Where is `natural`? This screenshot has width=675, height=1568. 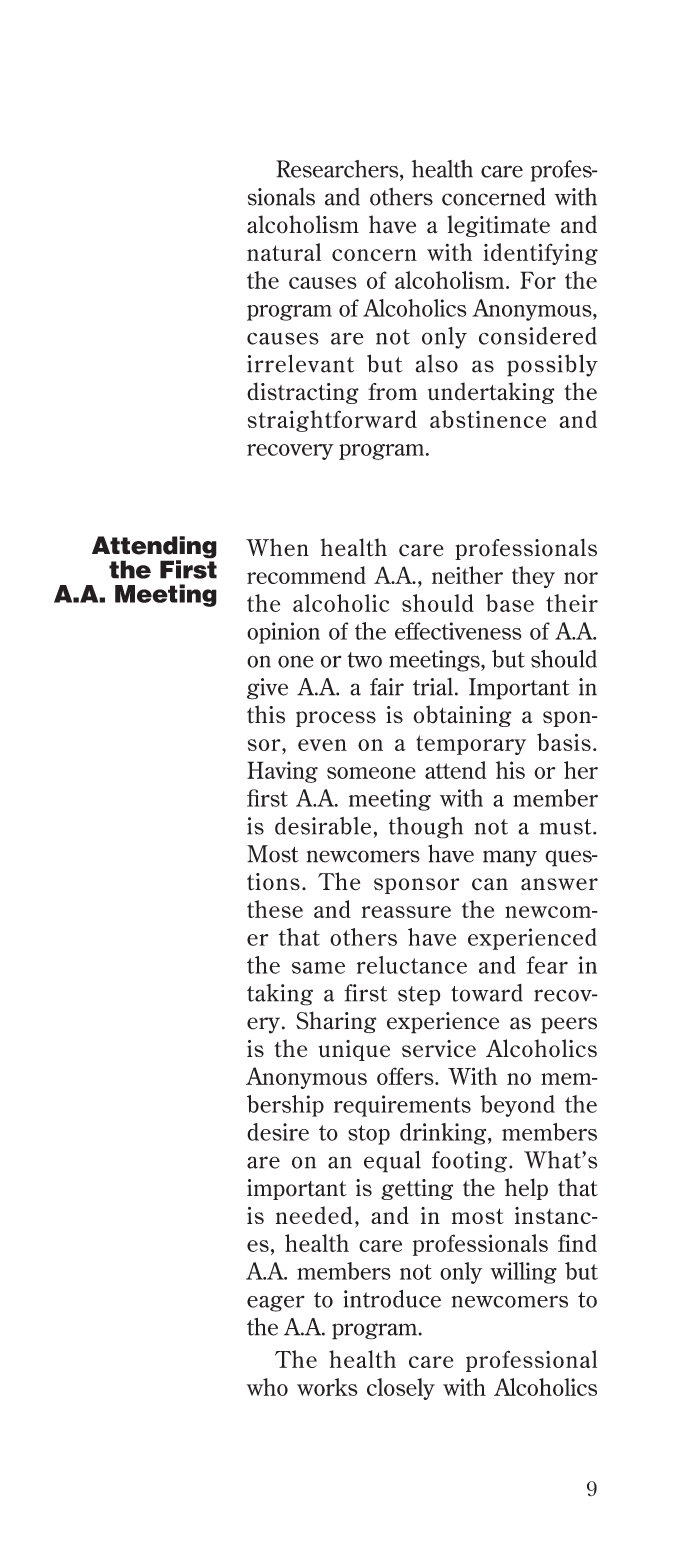 natural is located at coordinates (284, 252).
